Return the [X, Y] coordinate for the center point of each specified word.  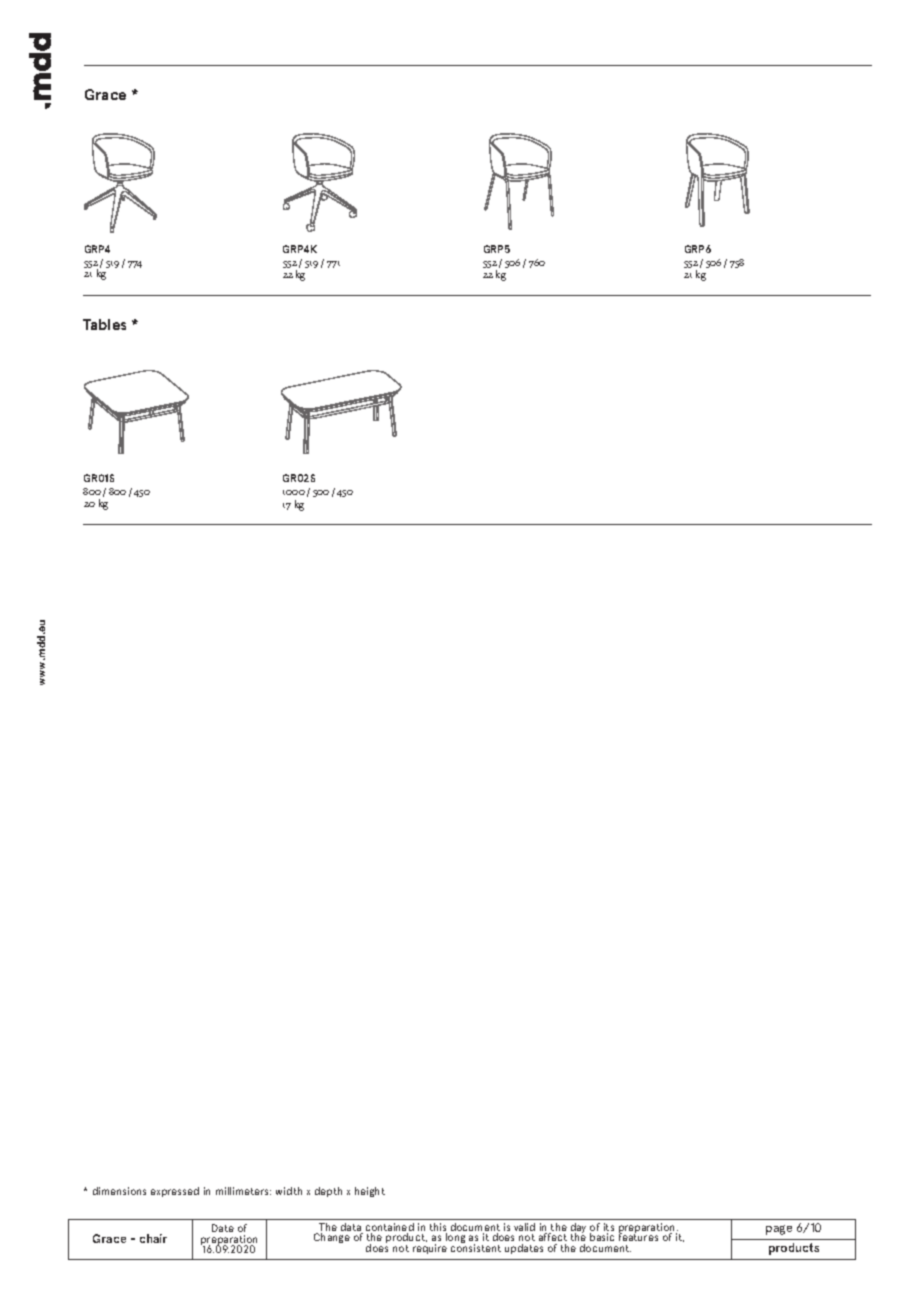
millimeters [243, 1191]
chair [153, 1238]
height [370, 1192]
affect [553, 1237]
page [779, 1230]
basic [602, 1237]
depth [328, 1192]
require [430, 1249]
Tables [104, 324]
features [638, 1236]
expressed [175, 1192]
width [289, 1191]
